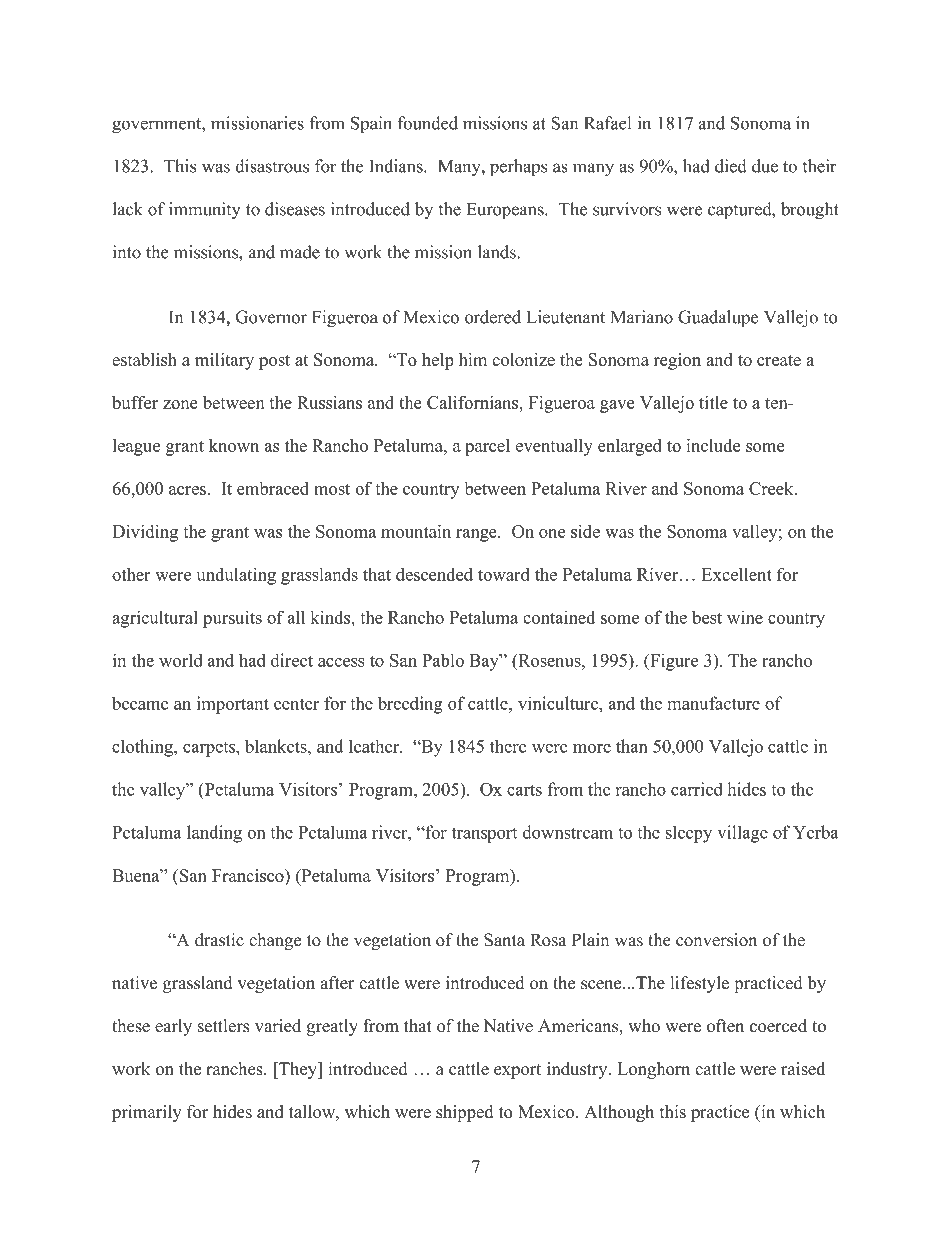  I want to click on perhaps, so click(518, 168).
